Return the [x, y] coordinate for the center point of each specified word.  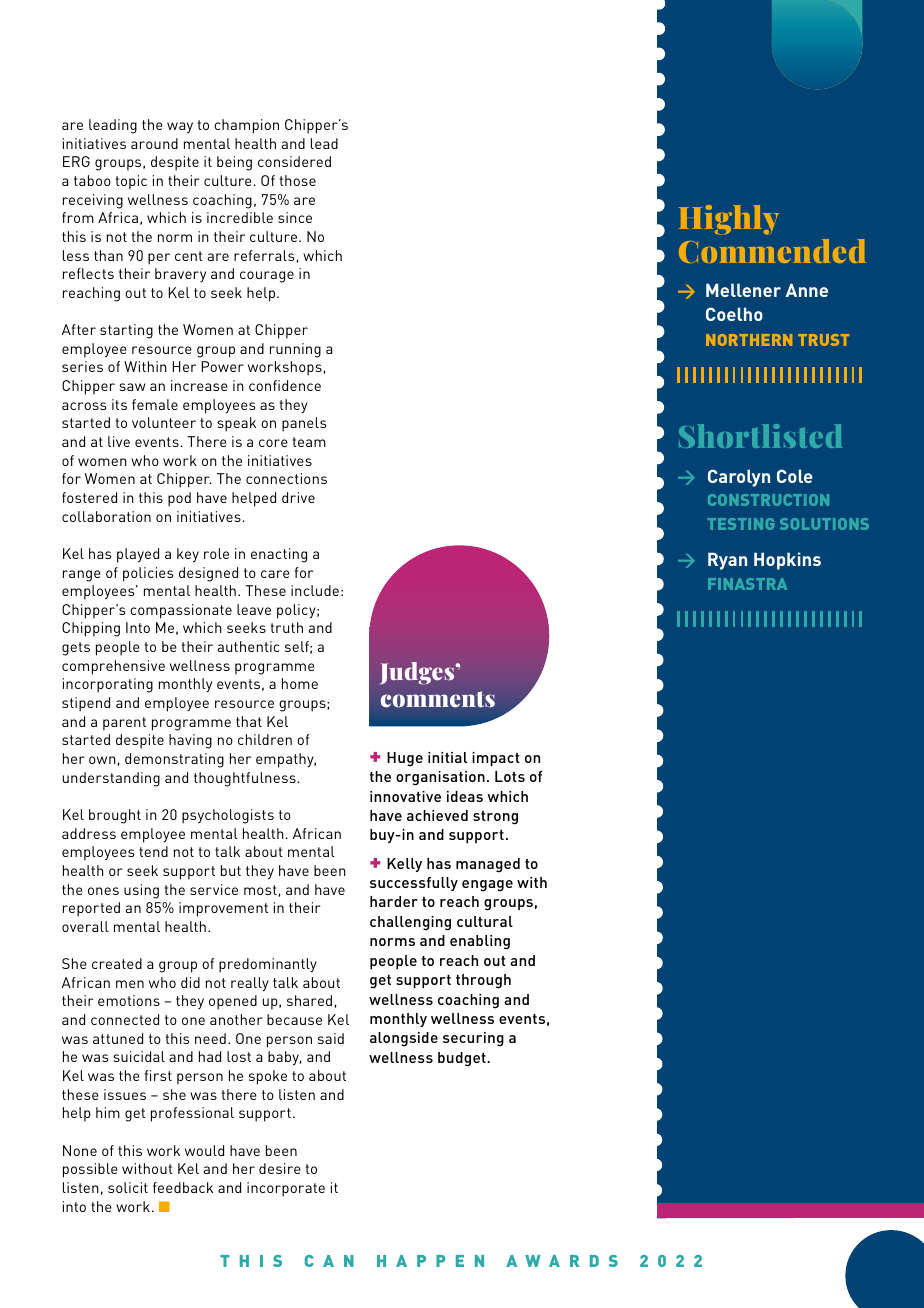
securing [473, 1039]
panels [304, 424]
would [204, 1150]
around [154, 143]
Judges [418, 673]
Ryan [727, 561]
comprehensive [113, 667]
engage [487, 886]
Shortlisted [761, 436]
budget [463, 1059]
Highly [729, 220]
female [155, 404]
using [141, 891]
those [298, 180]
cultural [485, 921]
